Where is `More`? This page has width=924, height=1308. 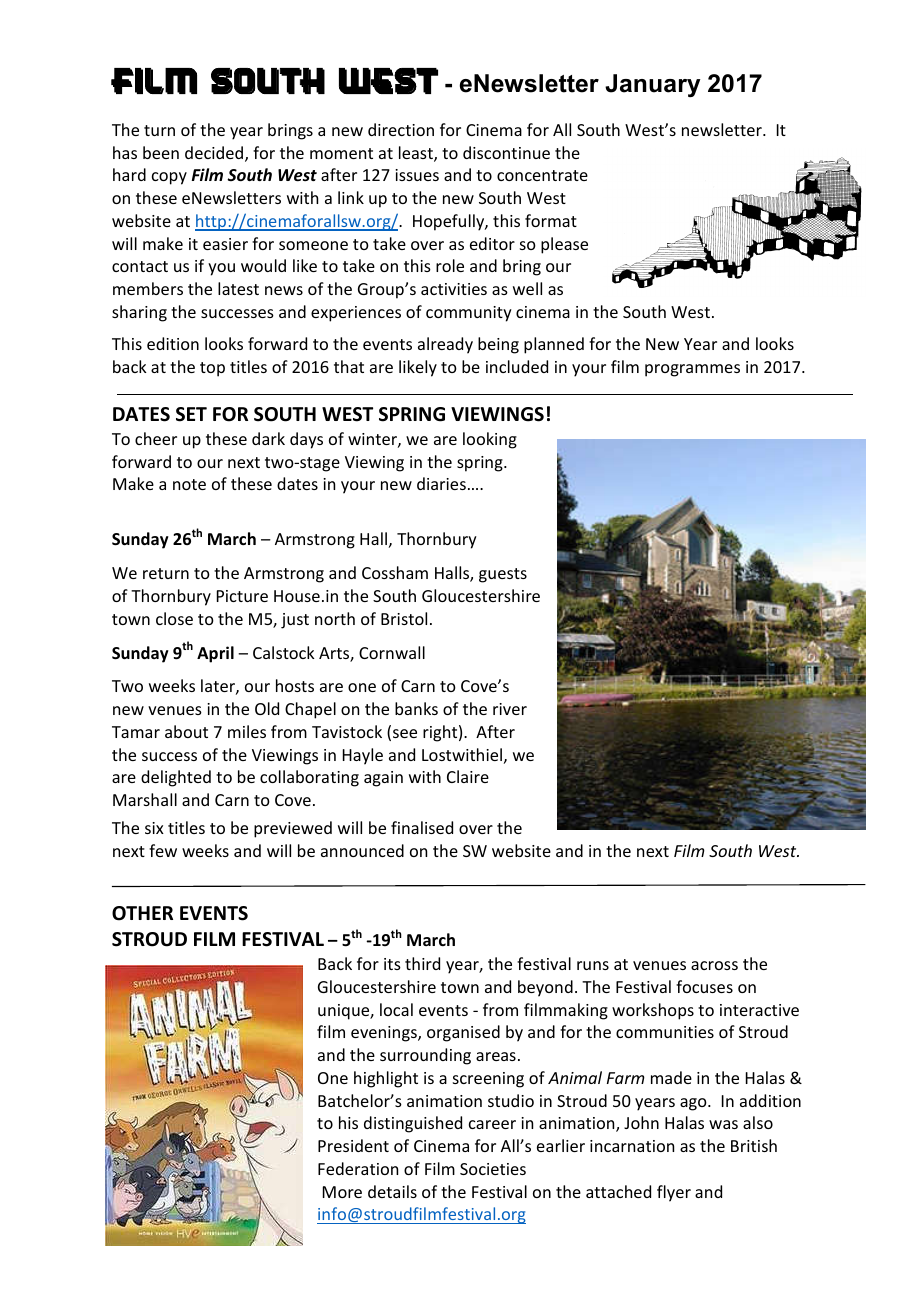 More is located at coordinates (342, 1192).
